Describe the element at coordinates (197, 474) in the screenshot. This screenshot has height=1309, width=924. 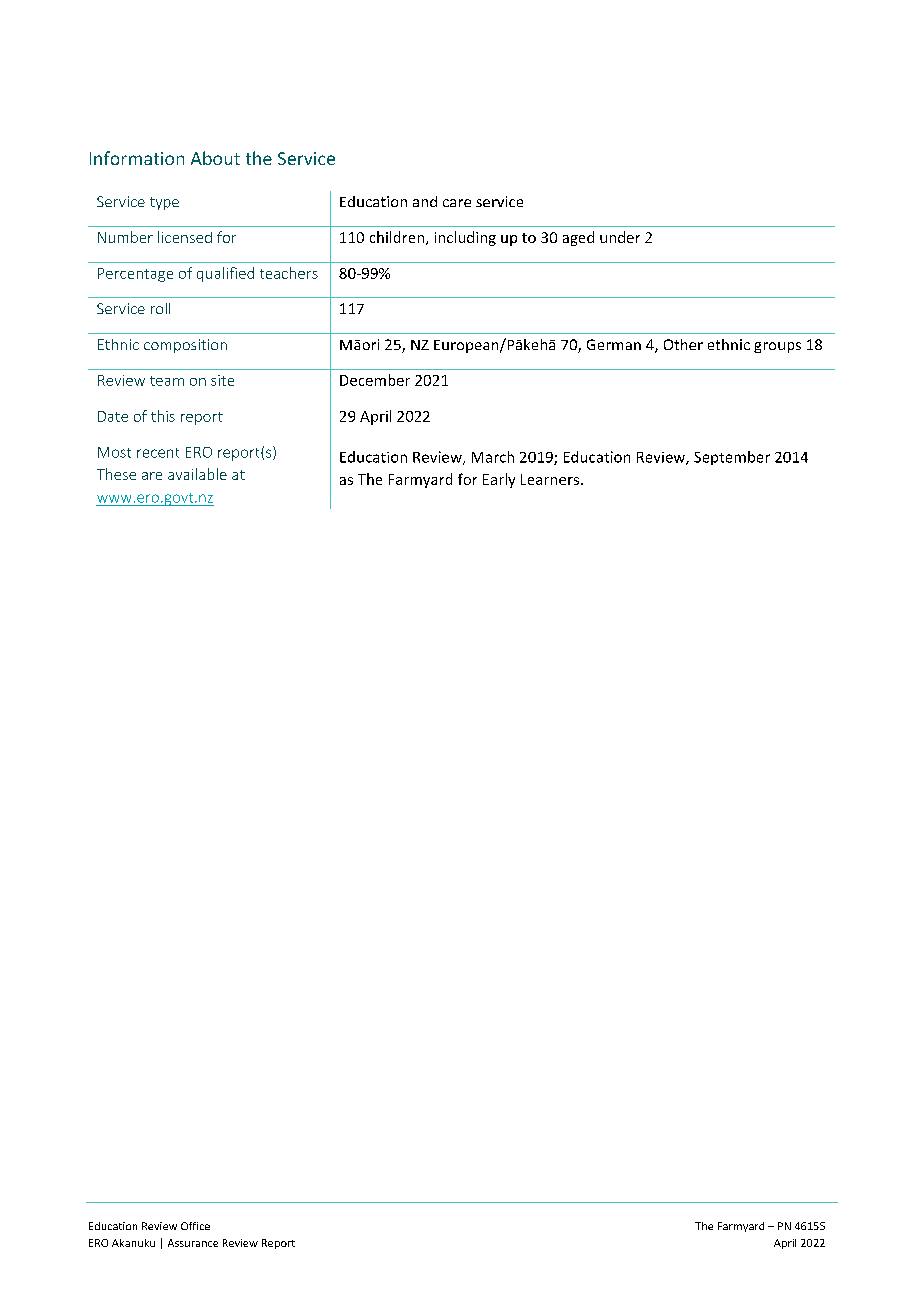
I see `available` at that location.
